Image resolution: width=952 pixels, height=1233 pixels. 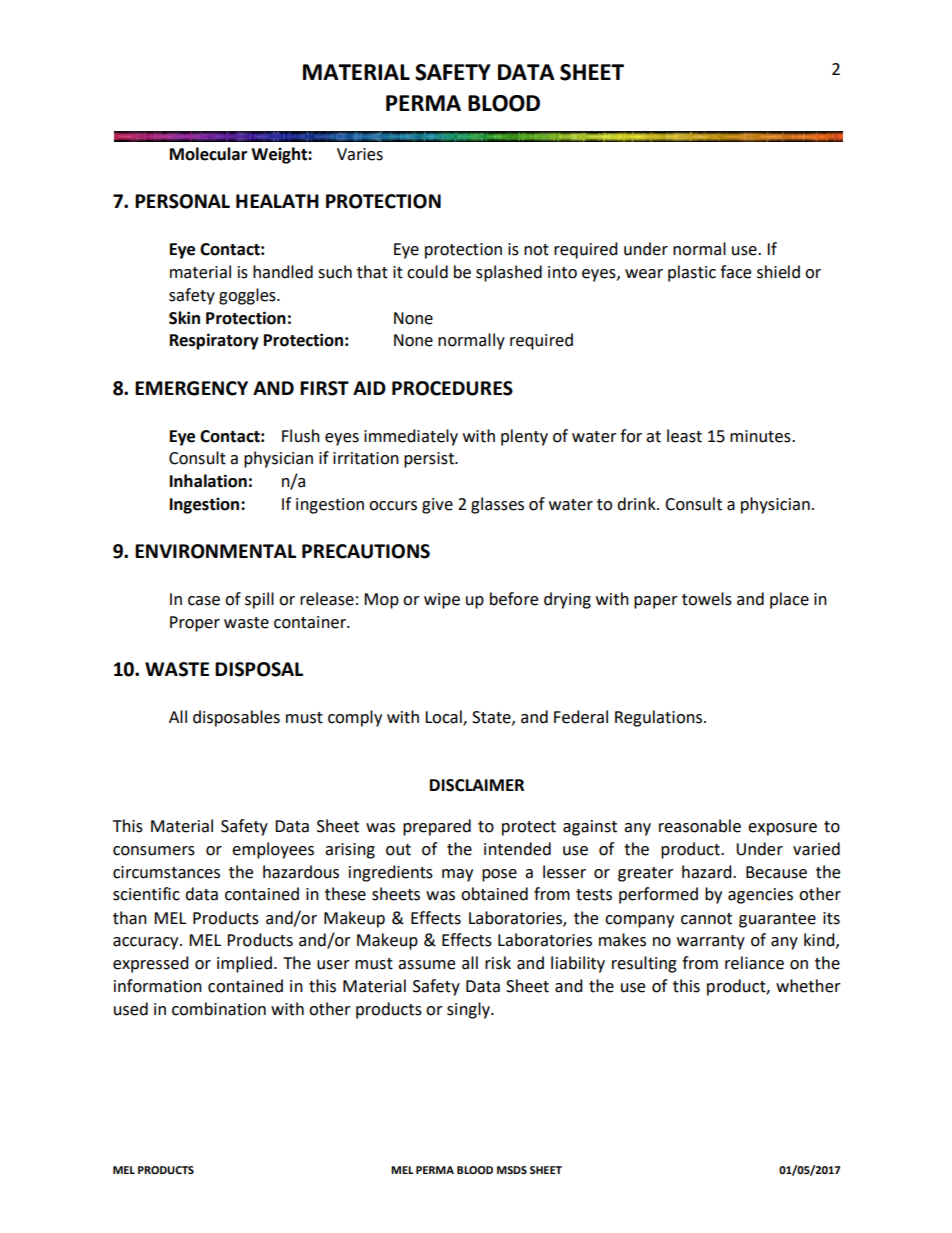 I want to click on reliance, so click(x=754, y=963).
